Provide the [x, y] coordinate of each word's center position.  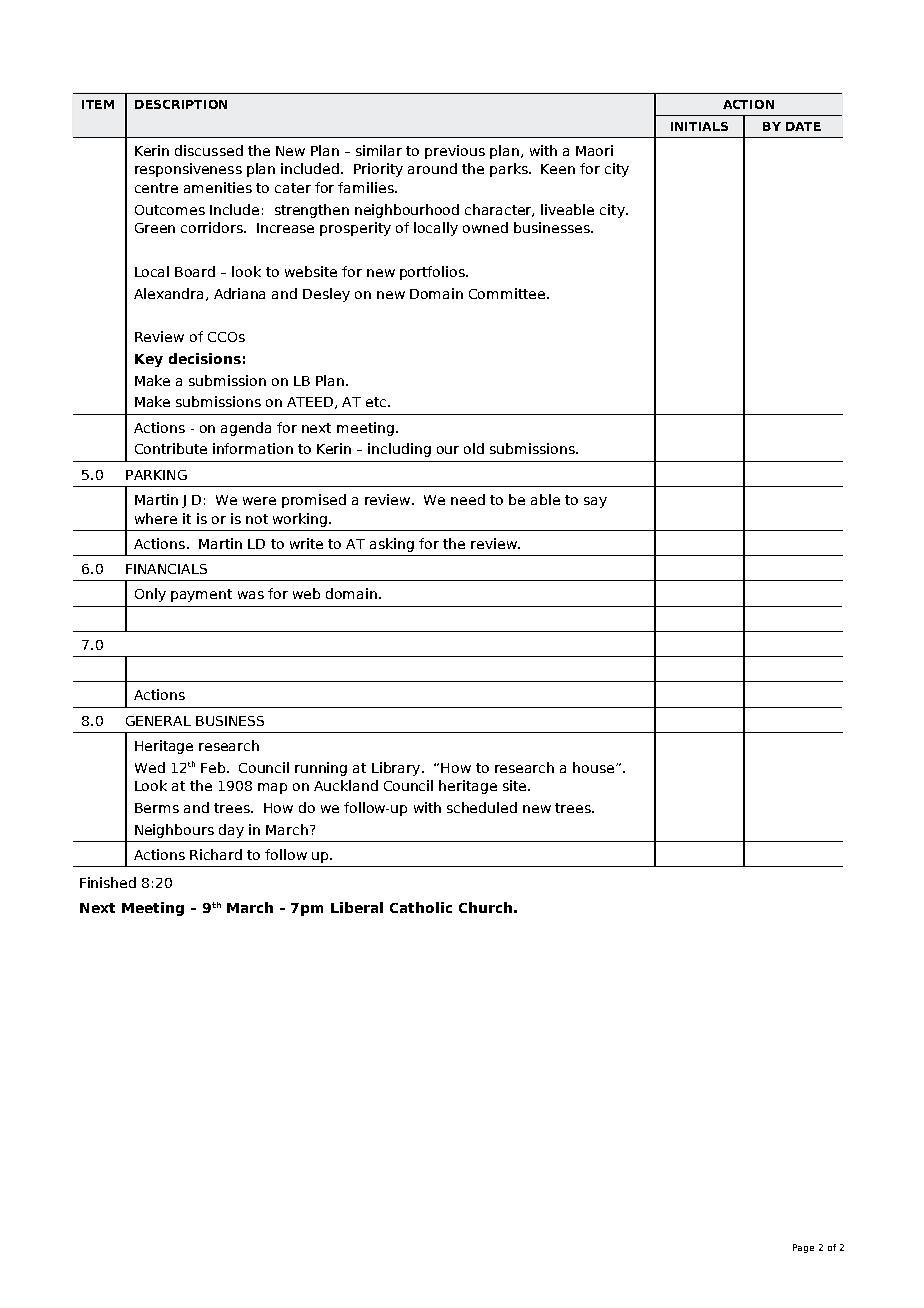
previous [455, 152]
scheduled [482, 807]
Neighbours [174, 831]
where [156, 518]
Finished [108, 882]
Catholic [421, 907]
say [595, 502]
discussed [209, 150]
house [595, 767]
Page [803, 1248]
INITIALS [699, 126]
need [468, 499]
